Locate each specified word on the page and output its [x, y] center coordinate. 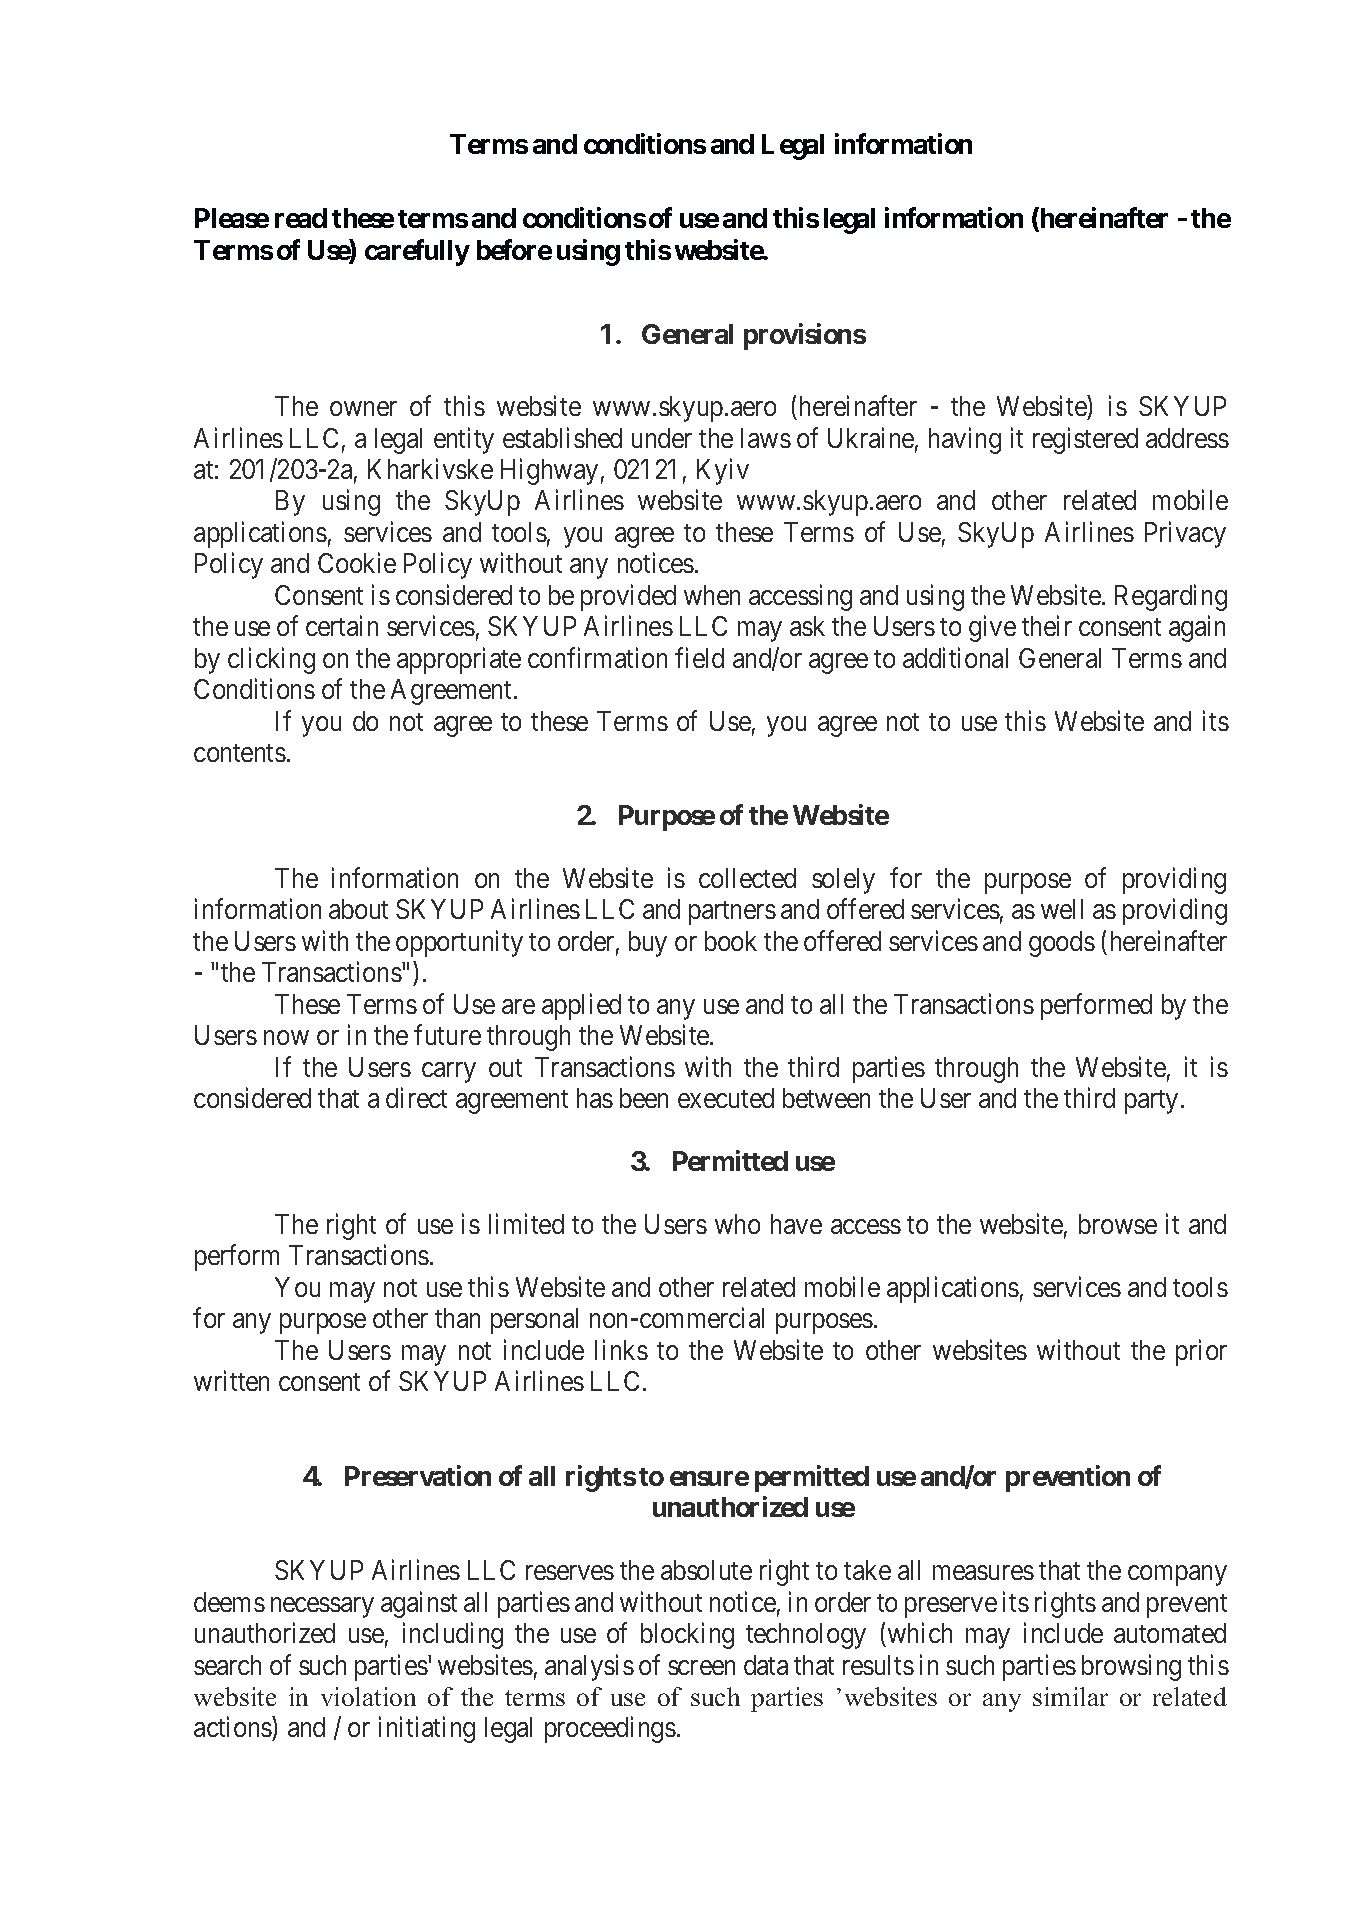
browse [1118, 1224]
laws [766, 438]
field [699, 657]
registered [1085, 440]
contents [240, 753]
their [1047, 626]
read [301, 218]
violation [368, 1696]
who [737, 1224]
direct [416, 1098]
